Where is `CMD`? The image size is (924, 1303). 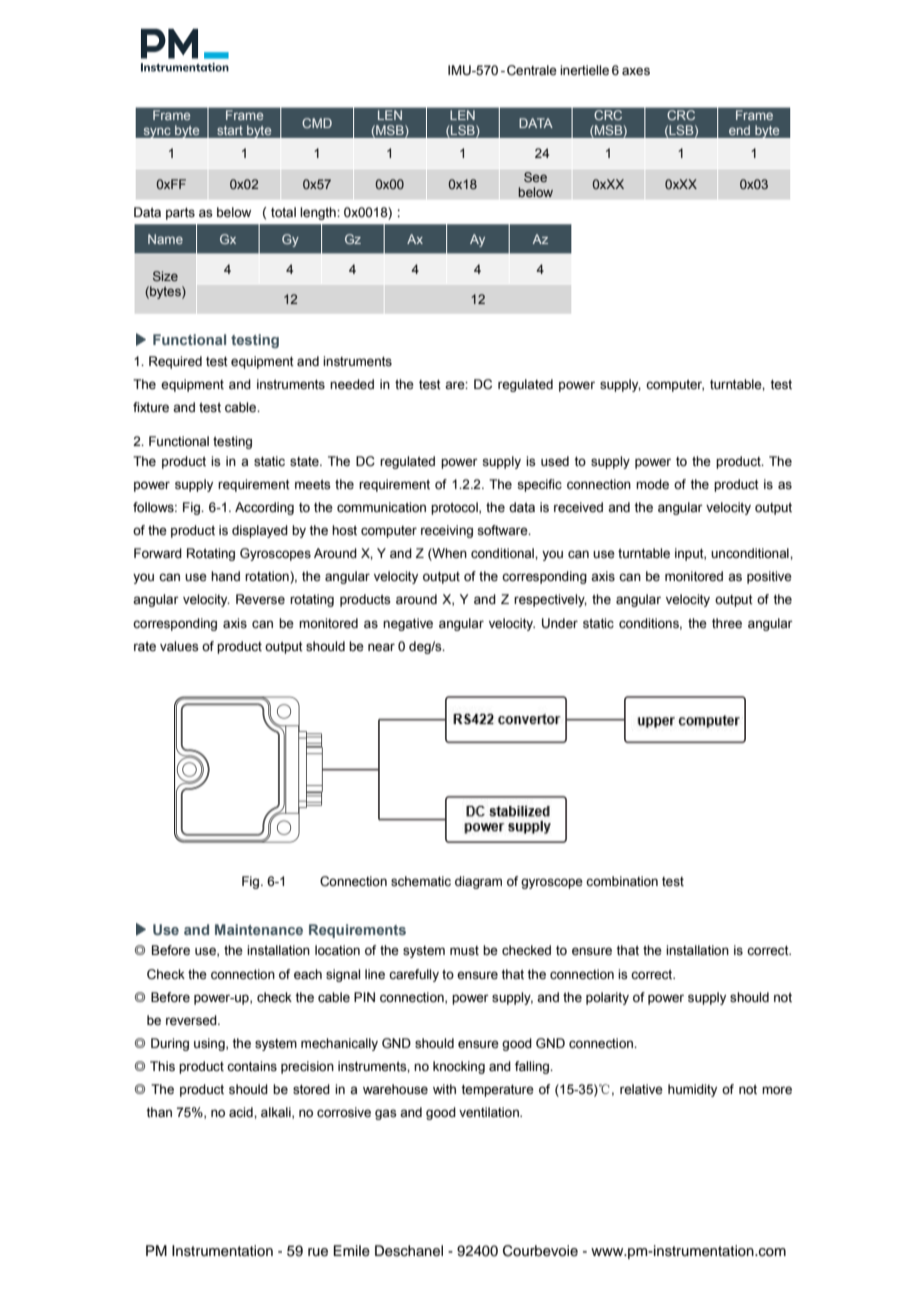 CMD is located at coordinates (317, 123).
